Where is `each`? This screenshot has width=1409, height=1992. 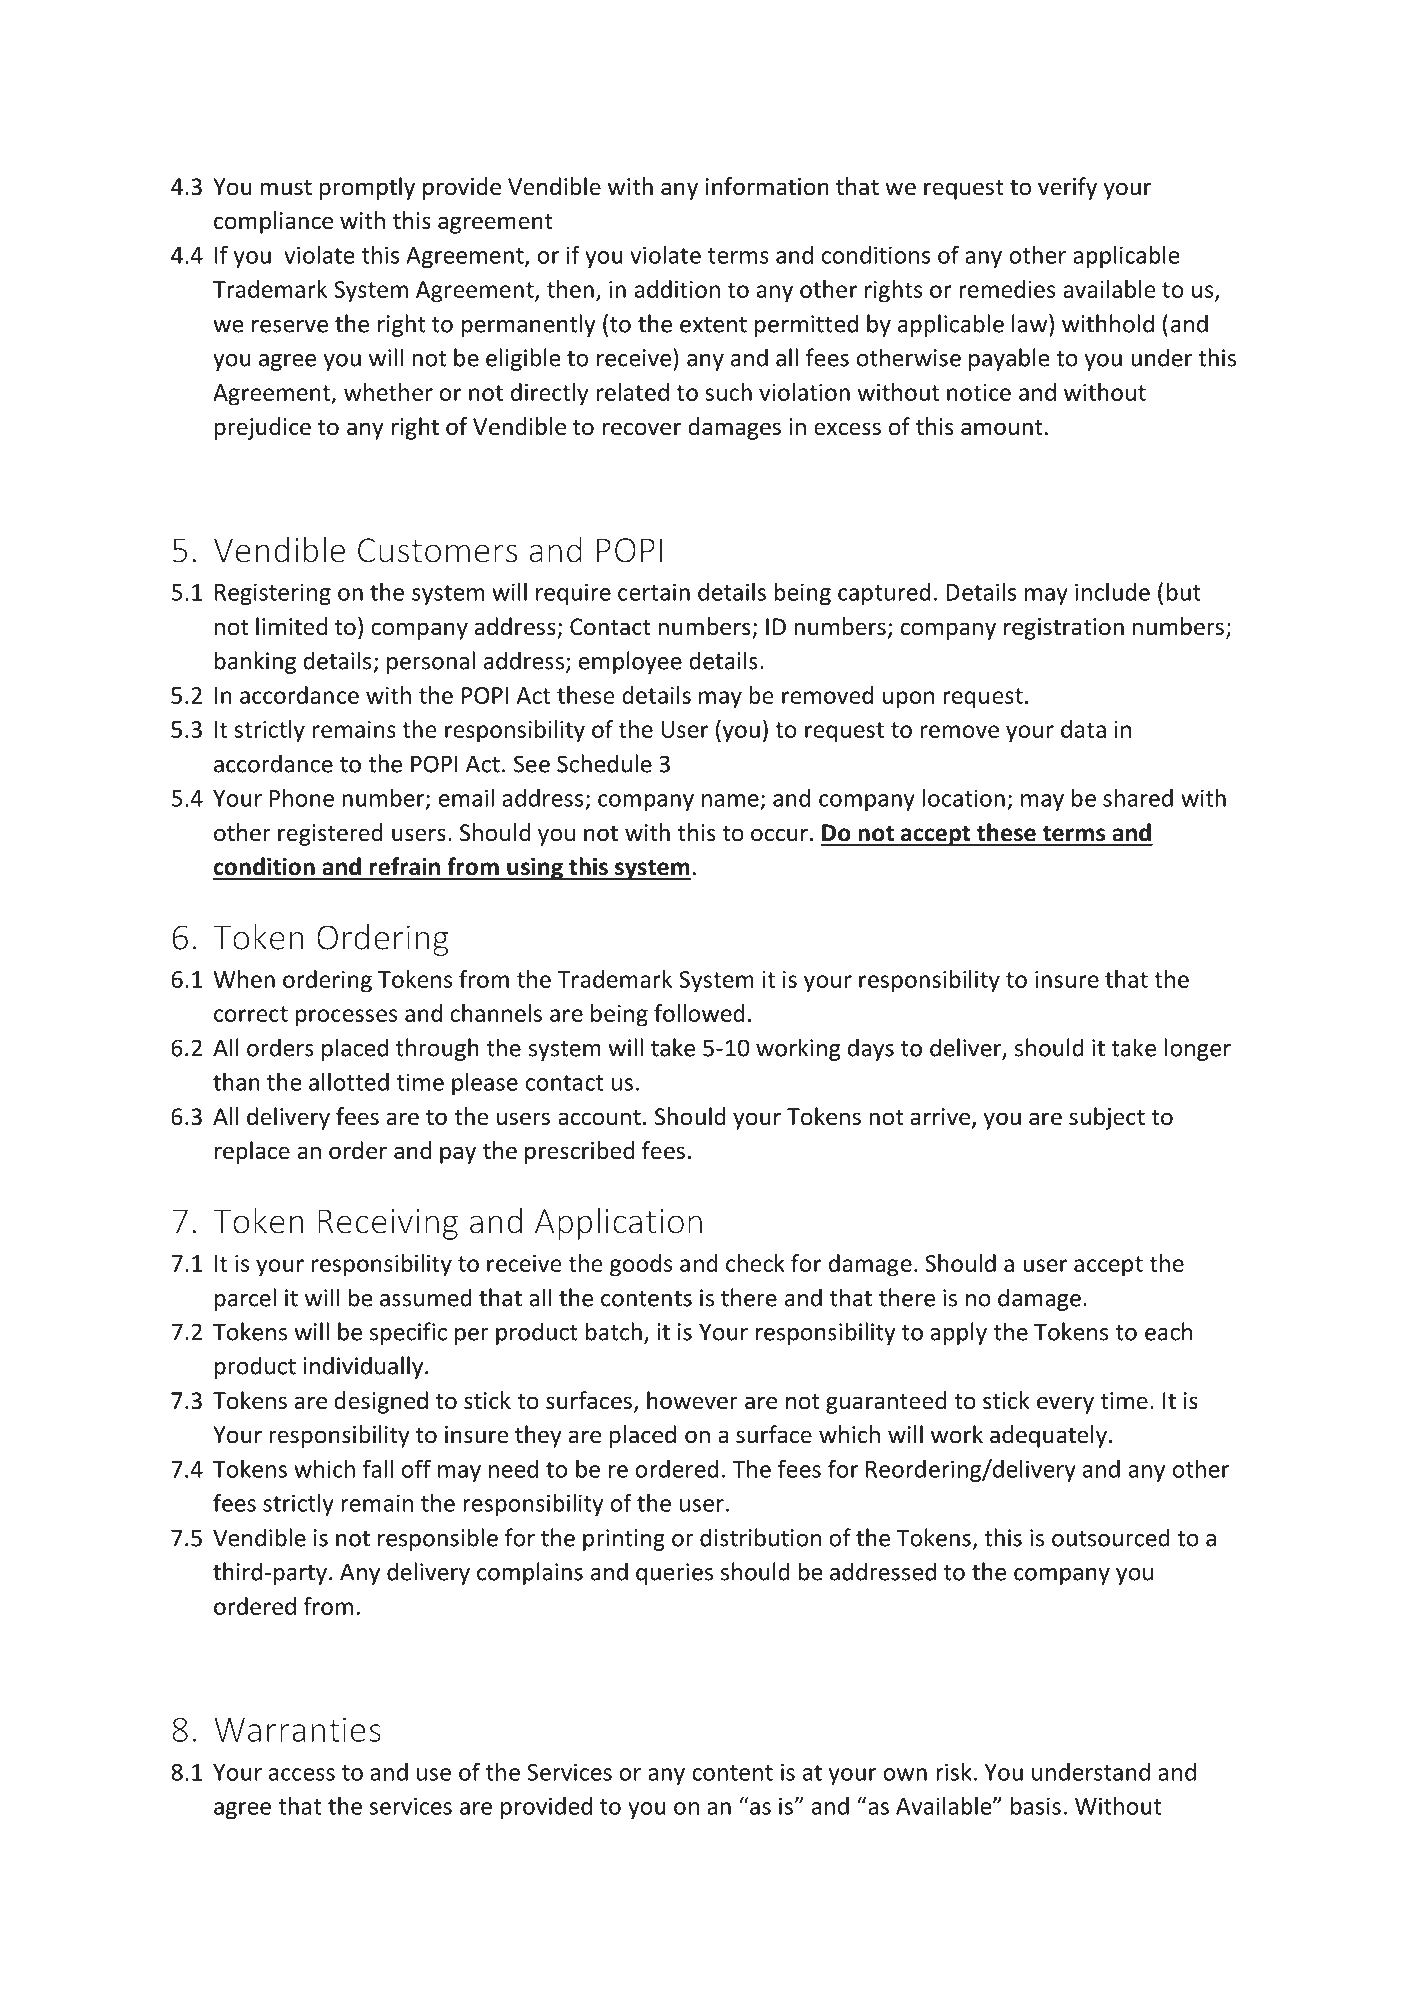 each is located at coordinates (1168, 1331).
